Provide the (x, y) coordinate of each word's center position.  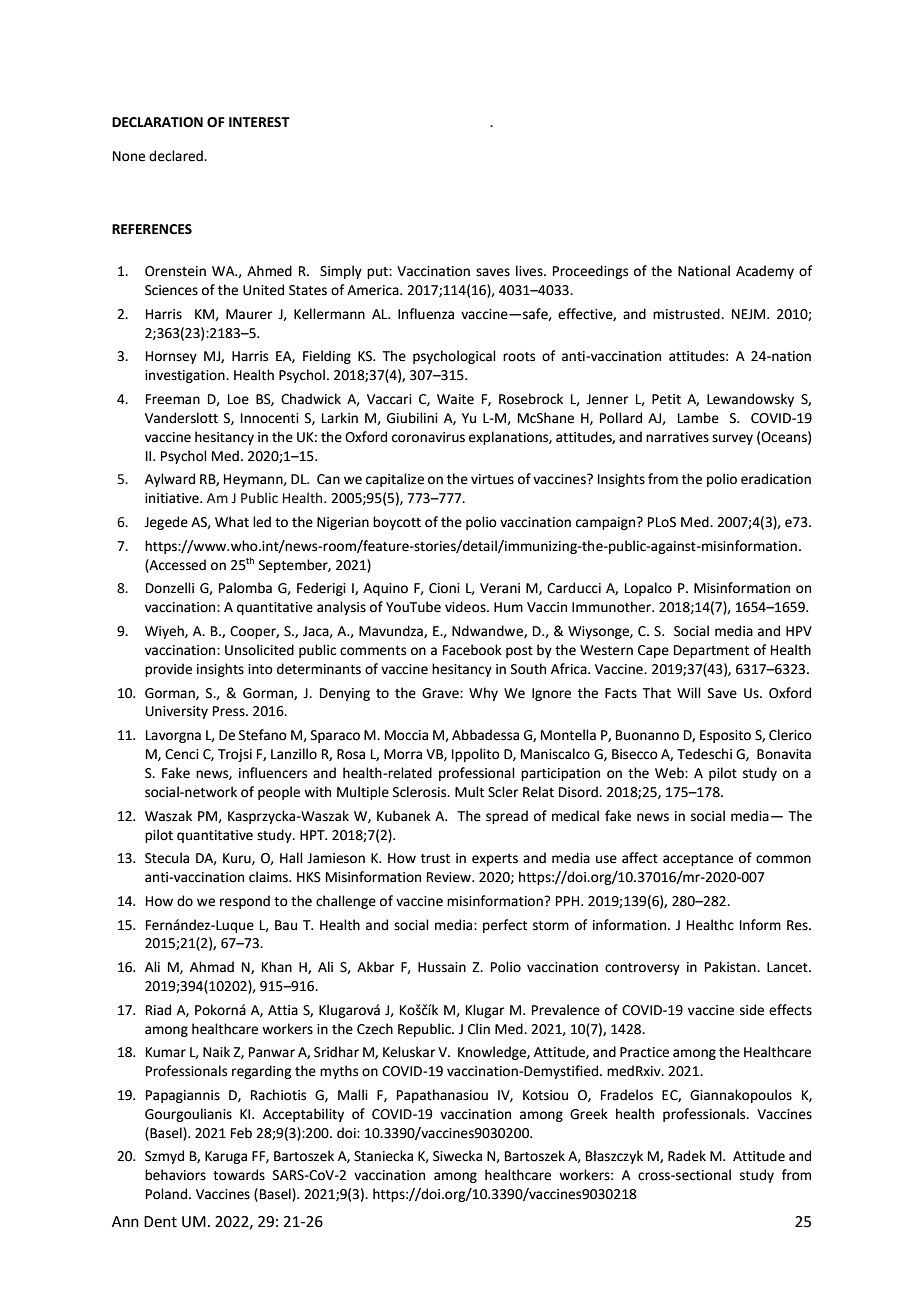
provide (168, 670)
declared (177, 156)
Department (711, 651)
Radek (687, 1156)
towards (239, 1175)
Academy (765, 272)
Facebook (472, 650)
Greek (589, 1114)
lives (530, 271)
